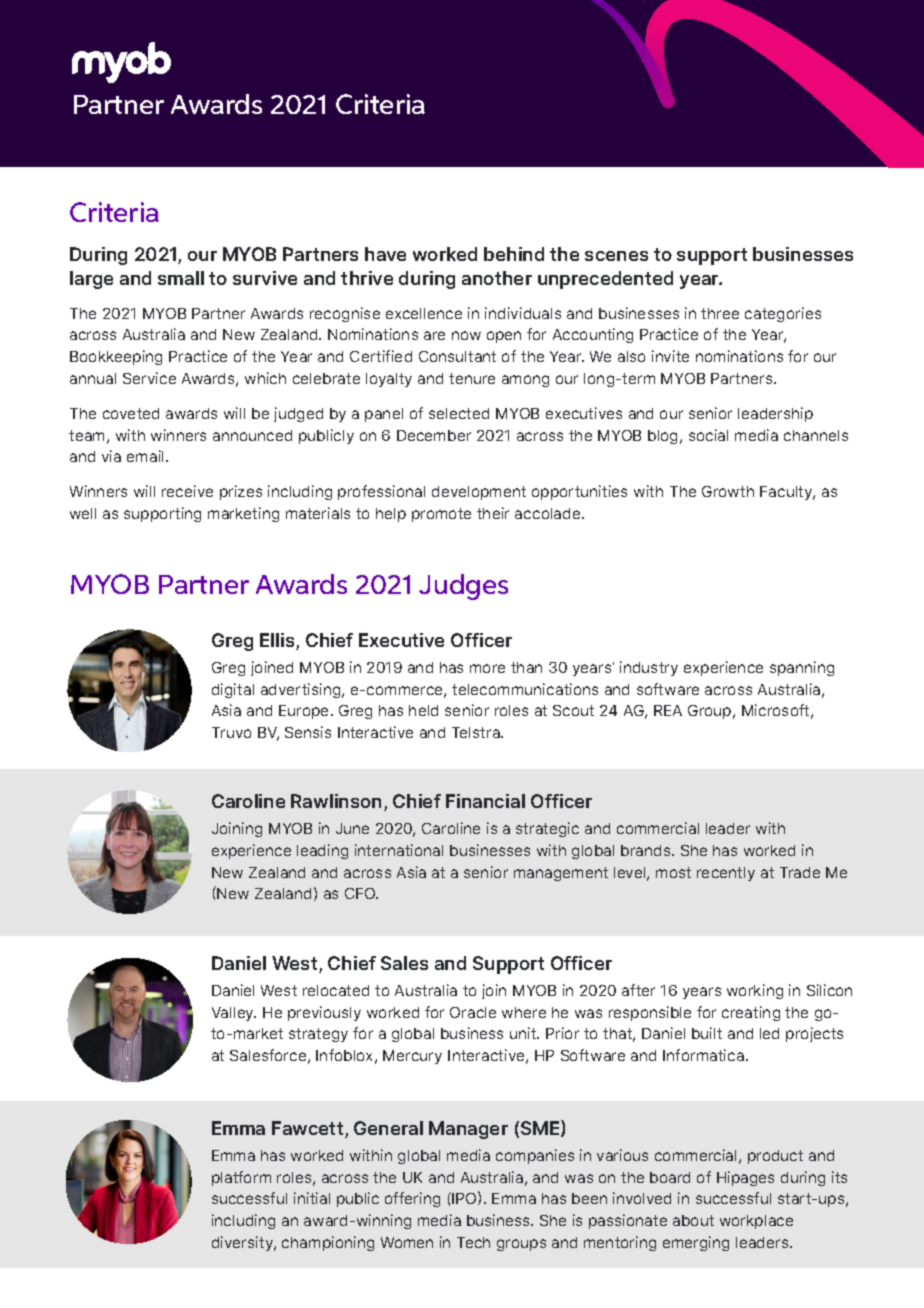 The image size is (924, 1308). What do you see at coordinates (233, 690) in the screenshot?
I see `digital` at bounding box center [233, 690].
